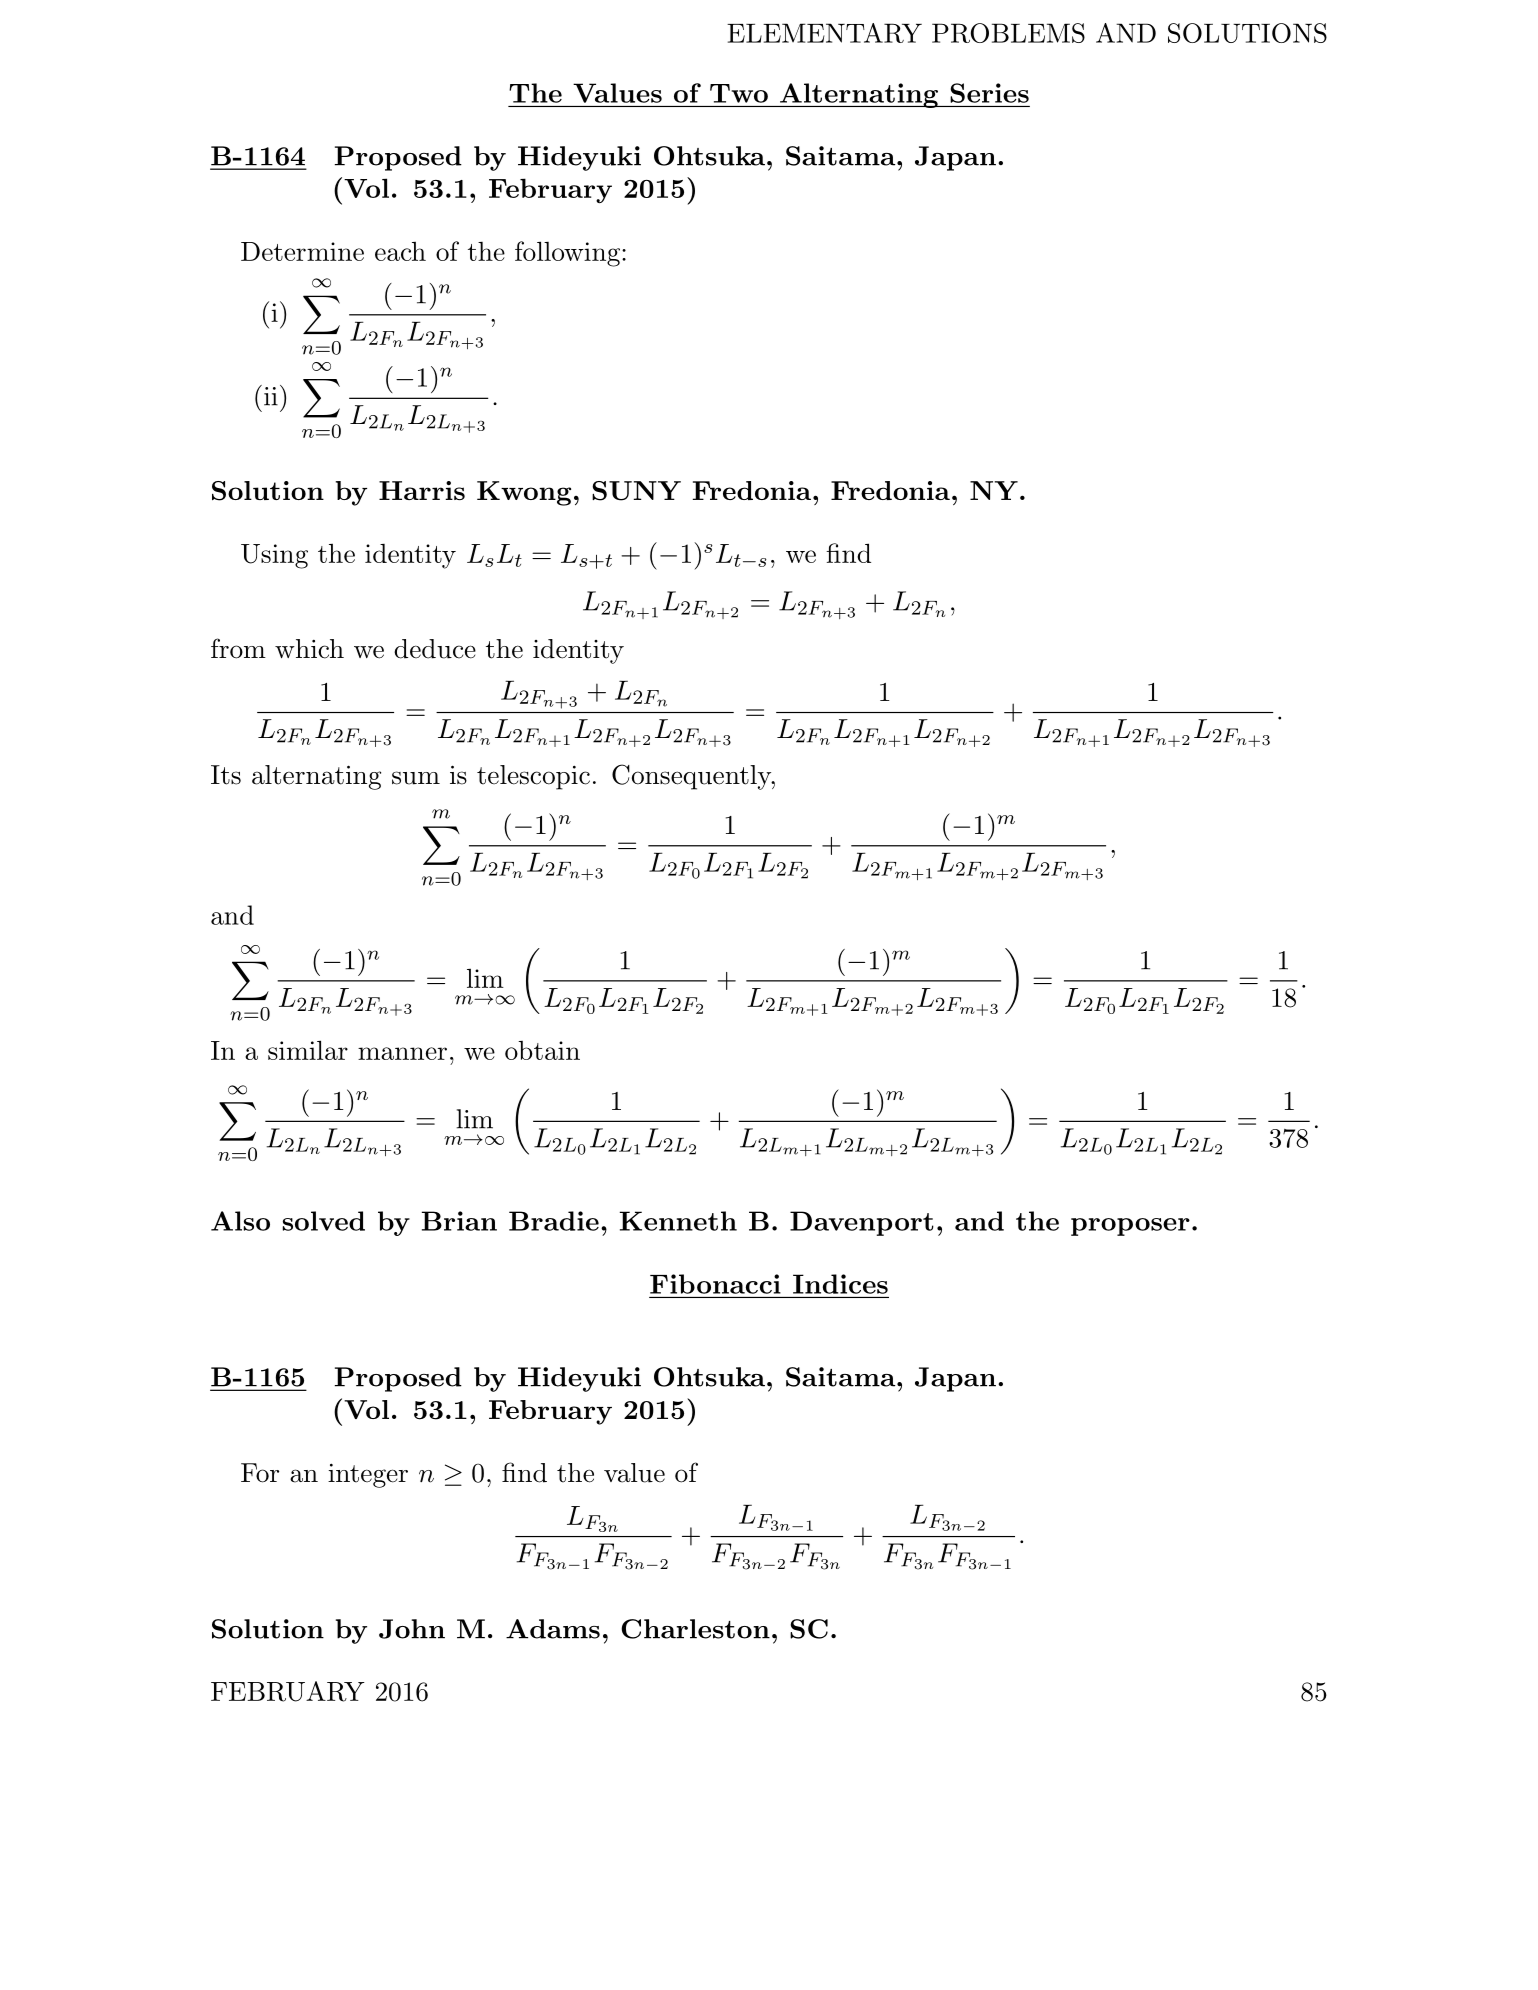  Describe the element at coordinates (416, 778) in the screenshot. I see `sum` at that location.
